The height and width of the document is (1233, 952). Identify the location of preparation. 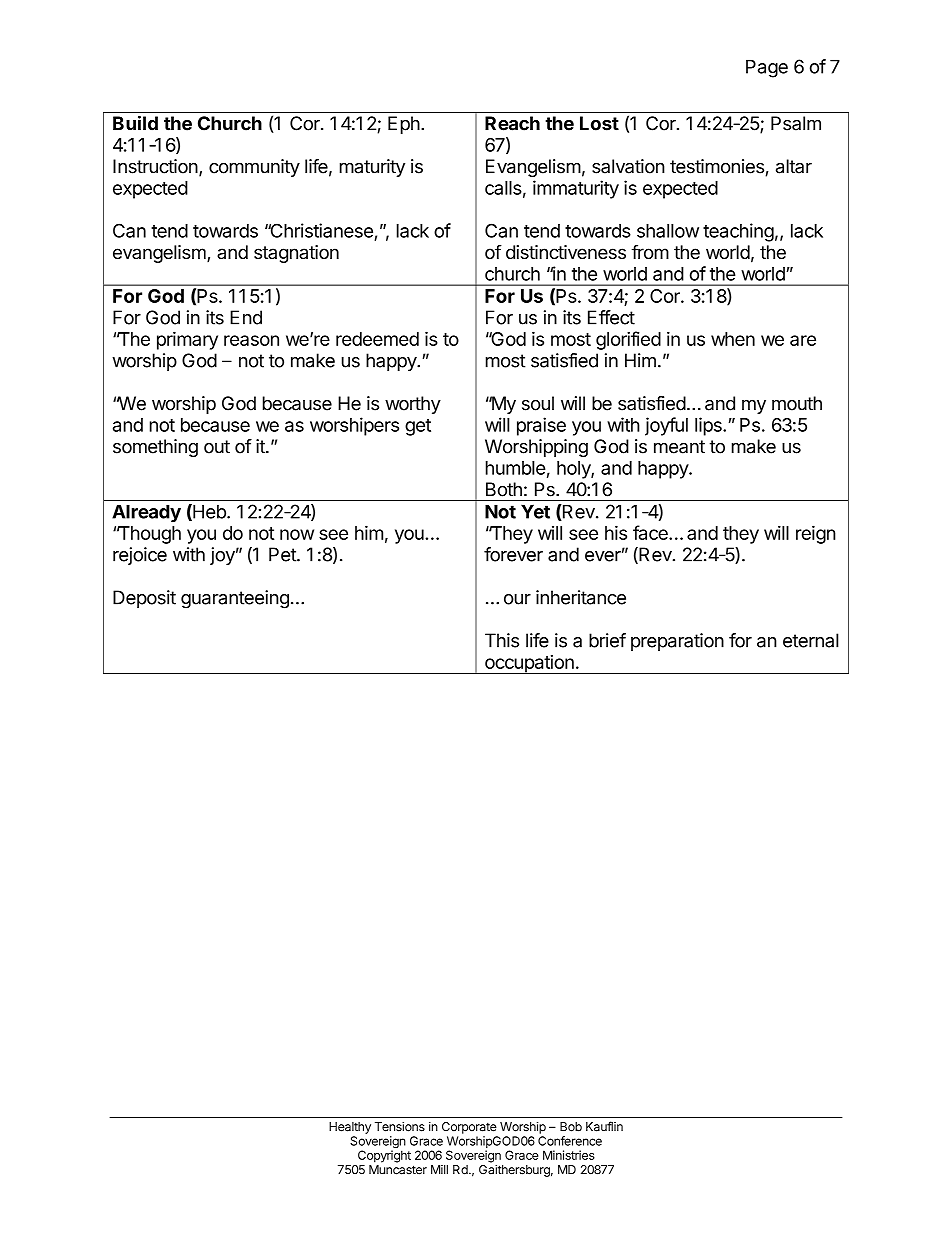
(677, 642).
